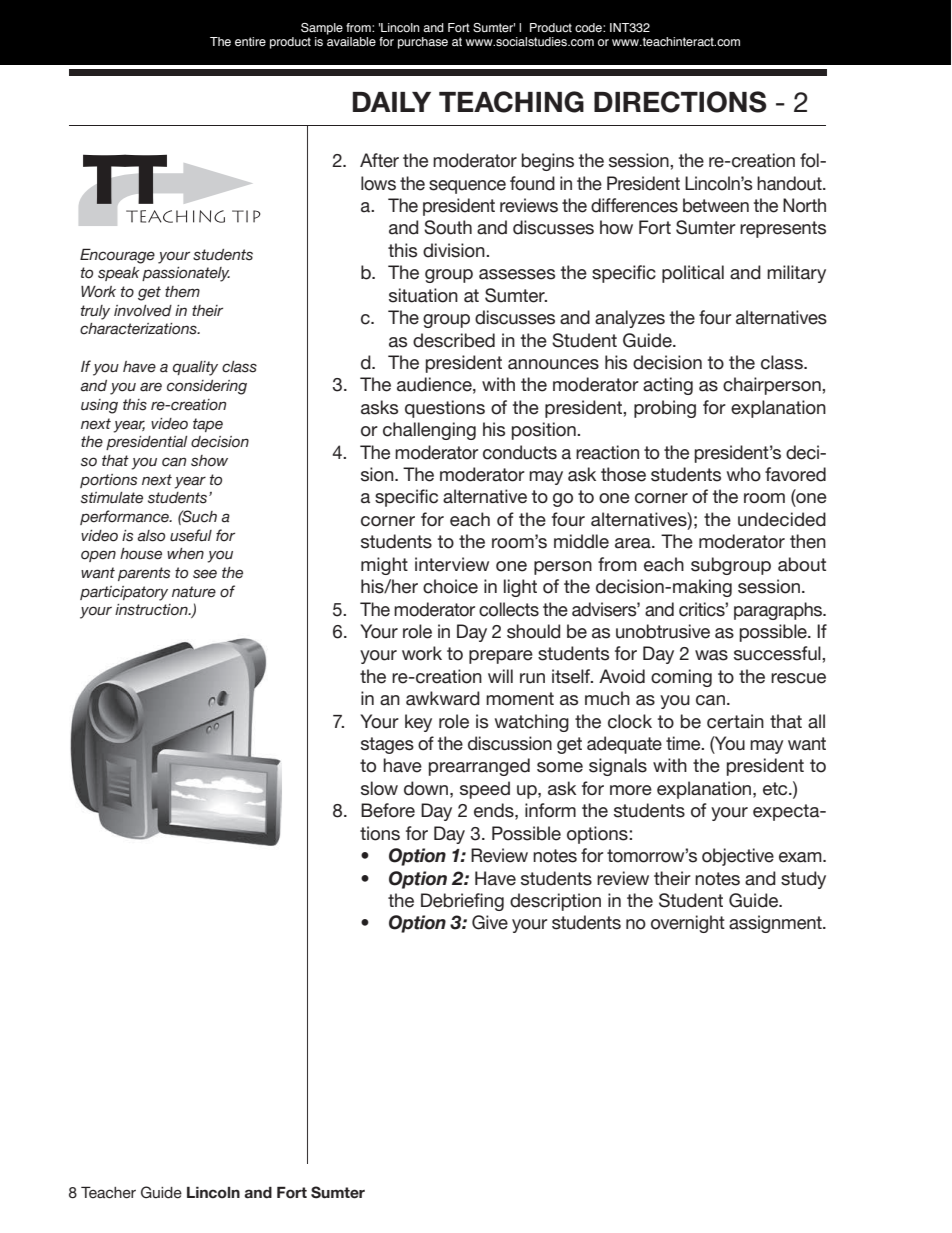 Image resolution: width=952 pixels, height=1233 pixels. Describe the element at coordinates (388, 810) in the image. I see `Before` at that location.
